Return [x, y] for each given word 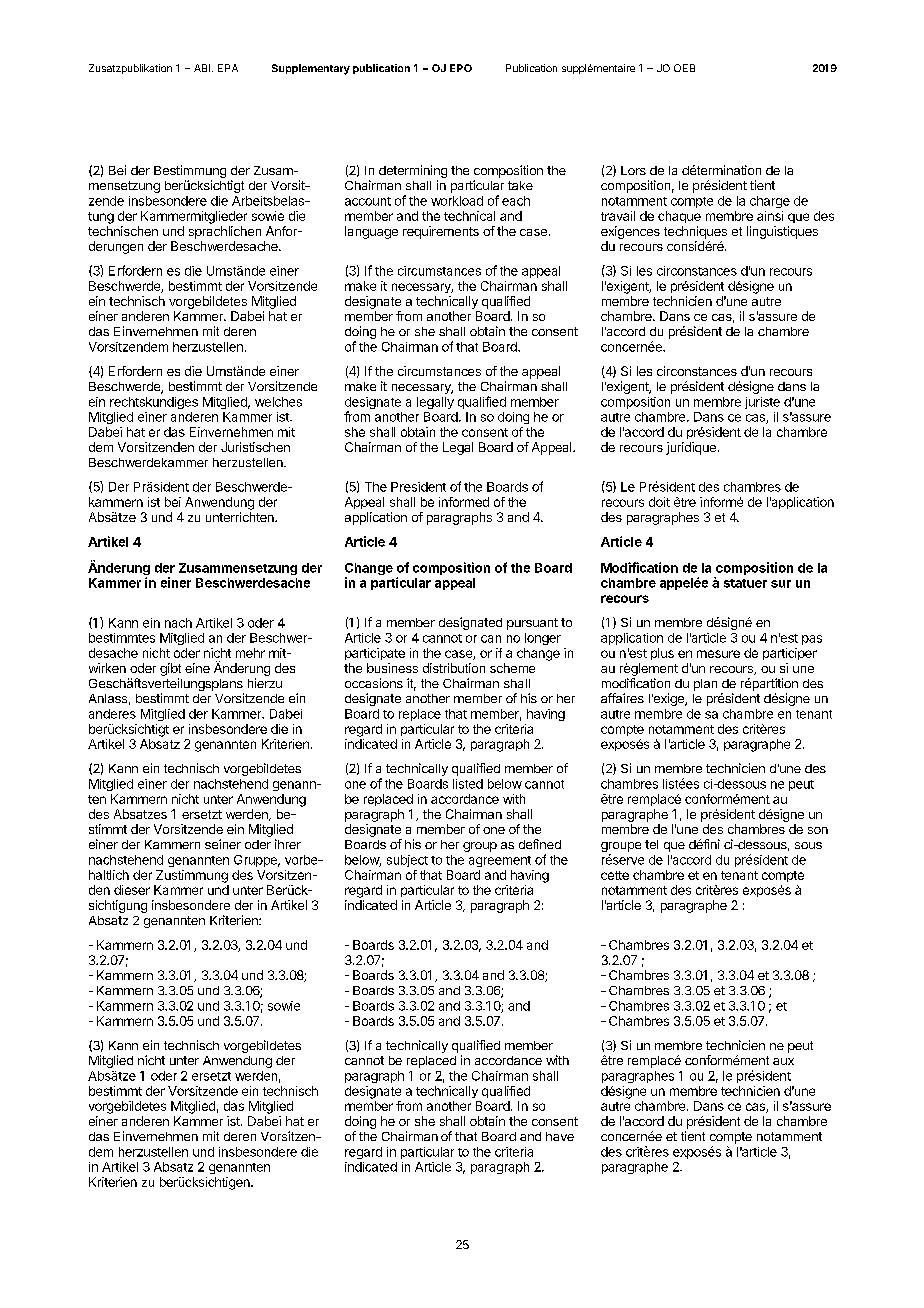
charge [770, 202]
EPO [461, 68]
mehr [250, 653]
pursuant [532, 624]
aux [783, 1061]
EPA [228, 68]
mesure [718, 654]
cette [615, 875]
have [560, 1136]
